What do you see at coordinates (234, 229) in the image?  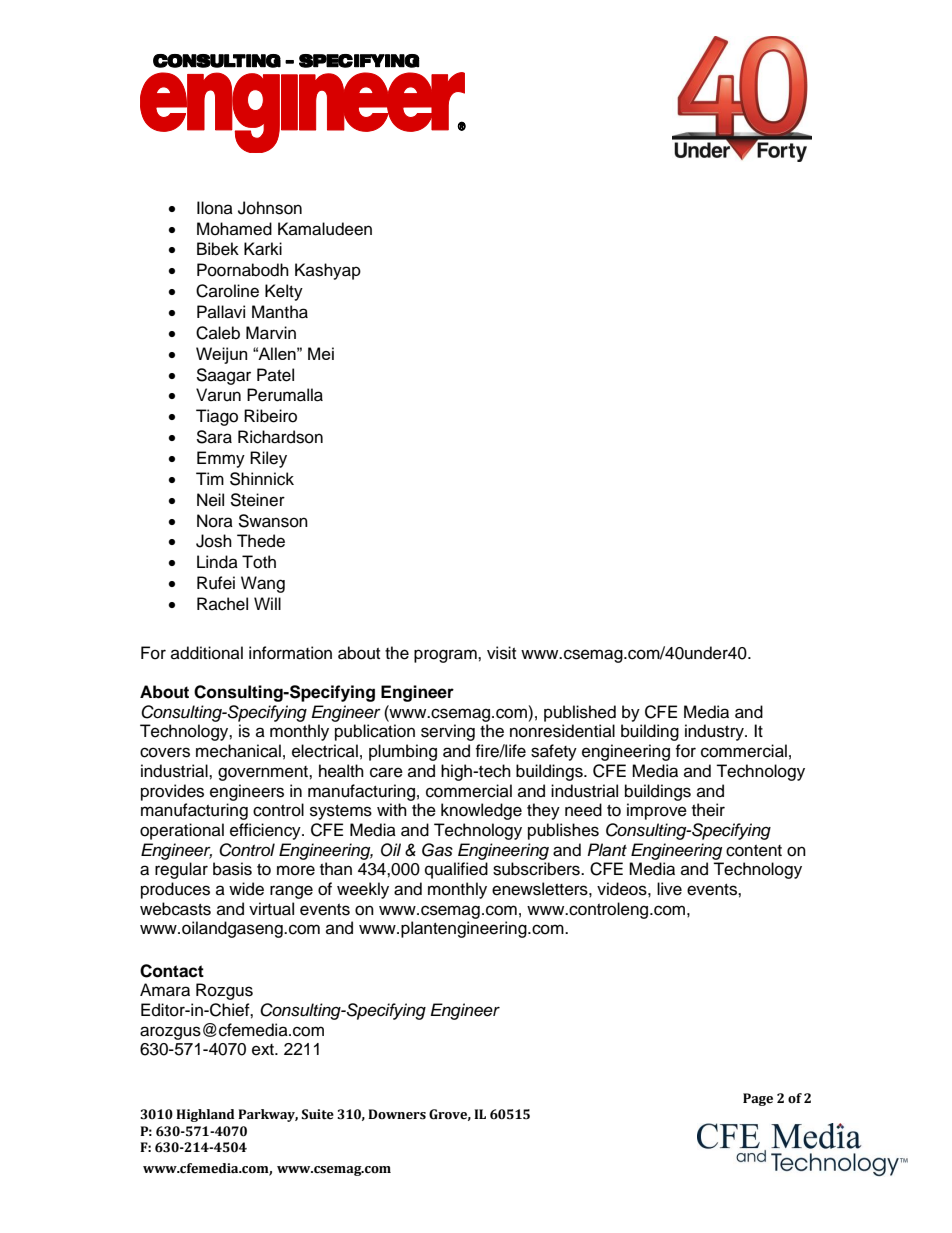 I see `Mohamed` at bounding box center [234, 229].
